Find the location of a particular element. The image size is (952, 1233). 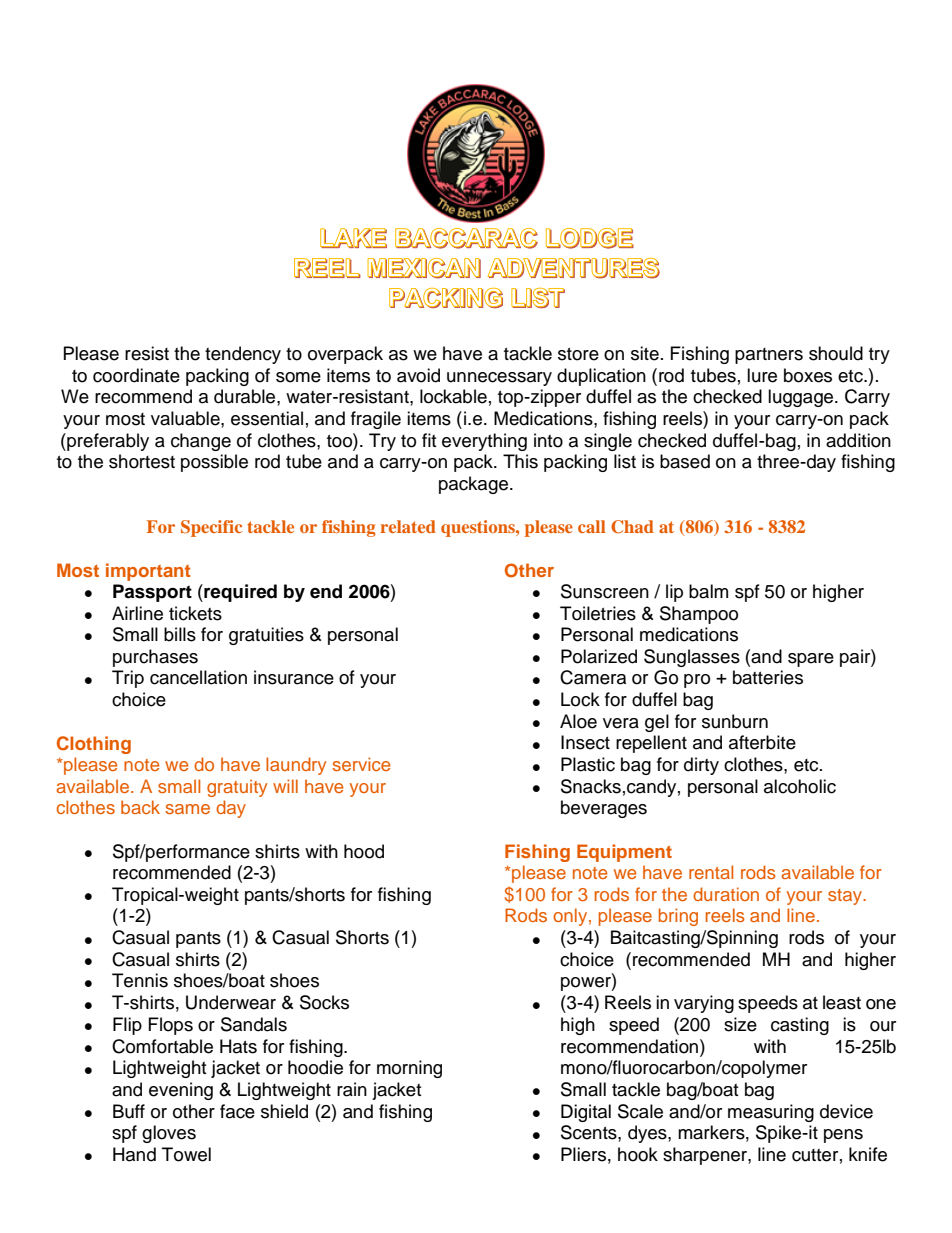

Toiletries is located at coordinates (598, 613).
